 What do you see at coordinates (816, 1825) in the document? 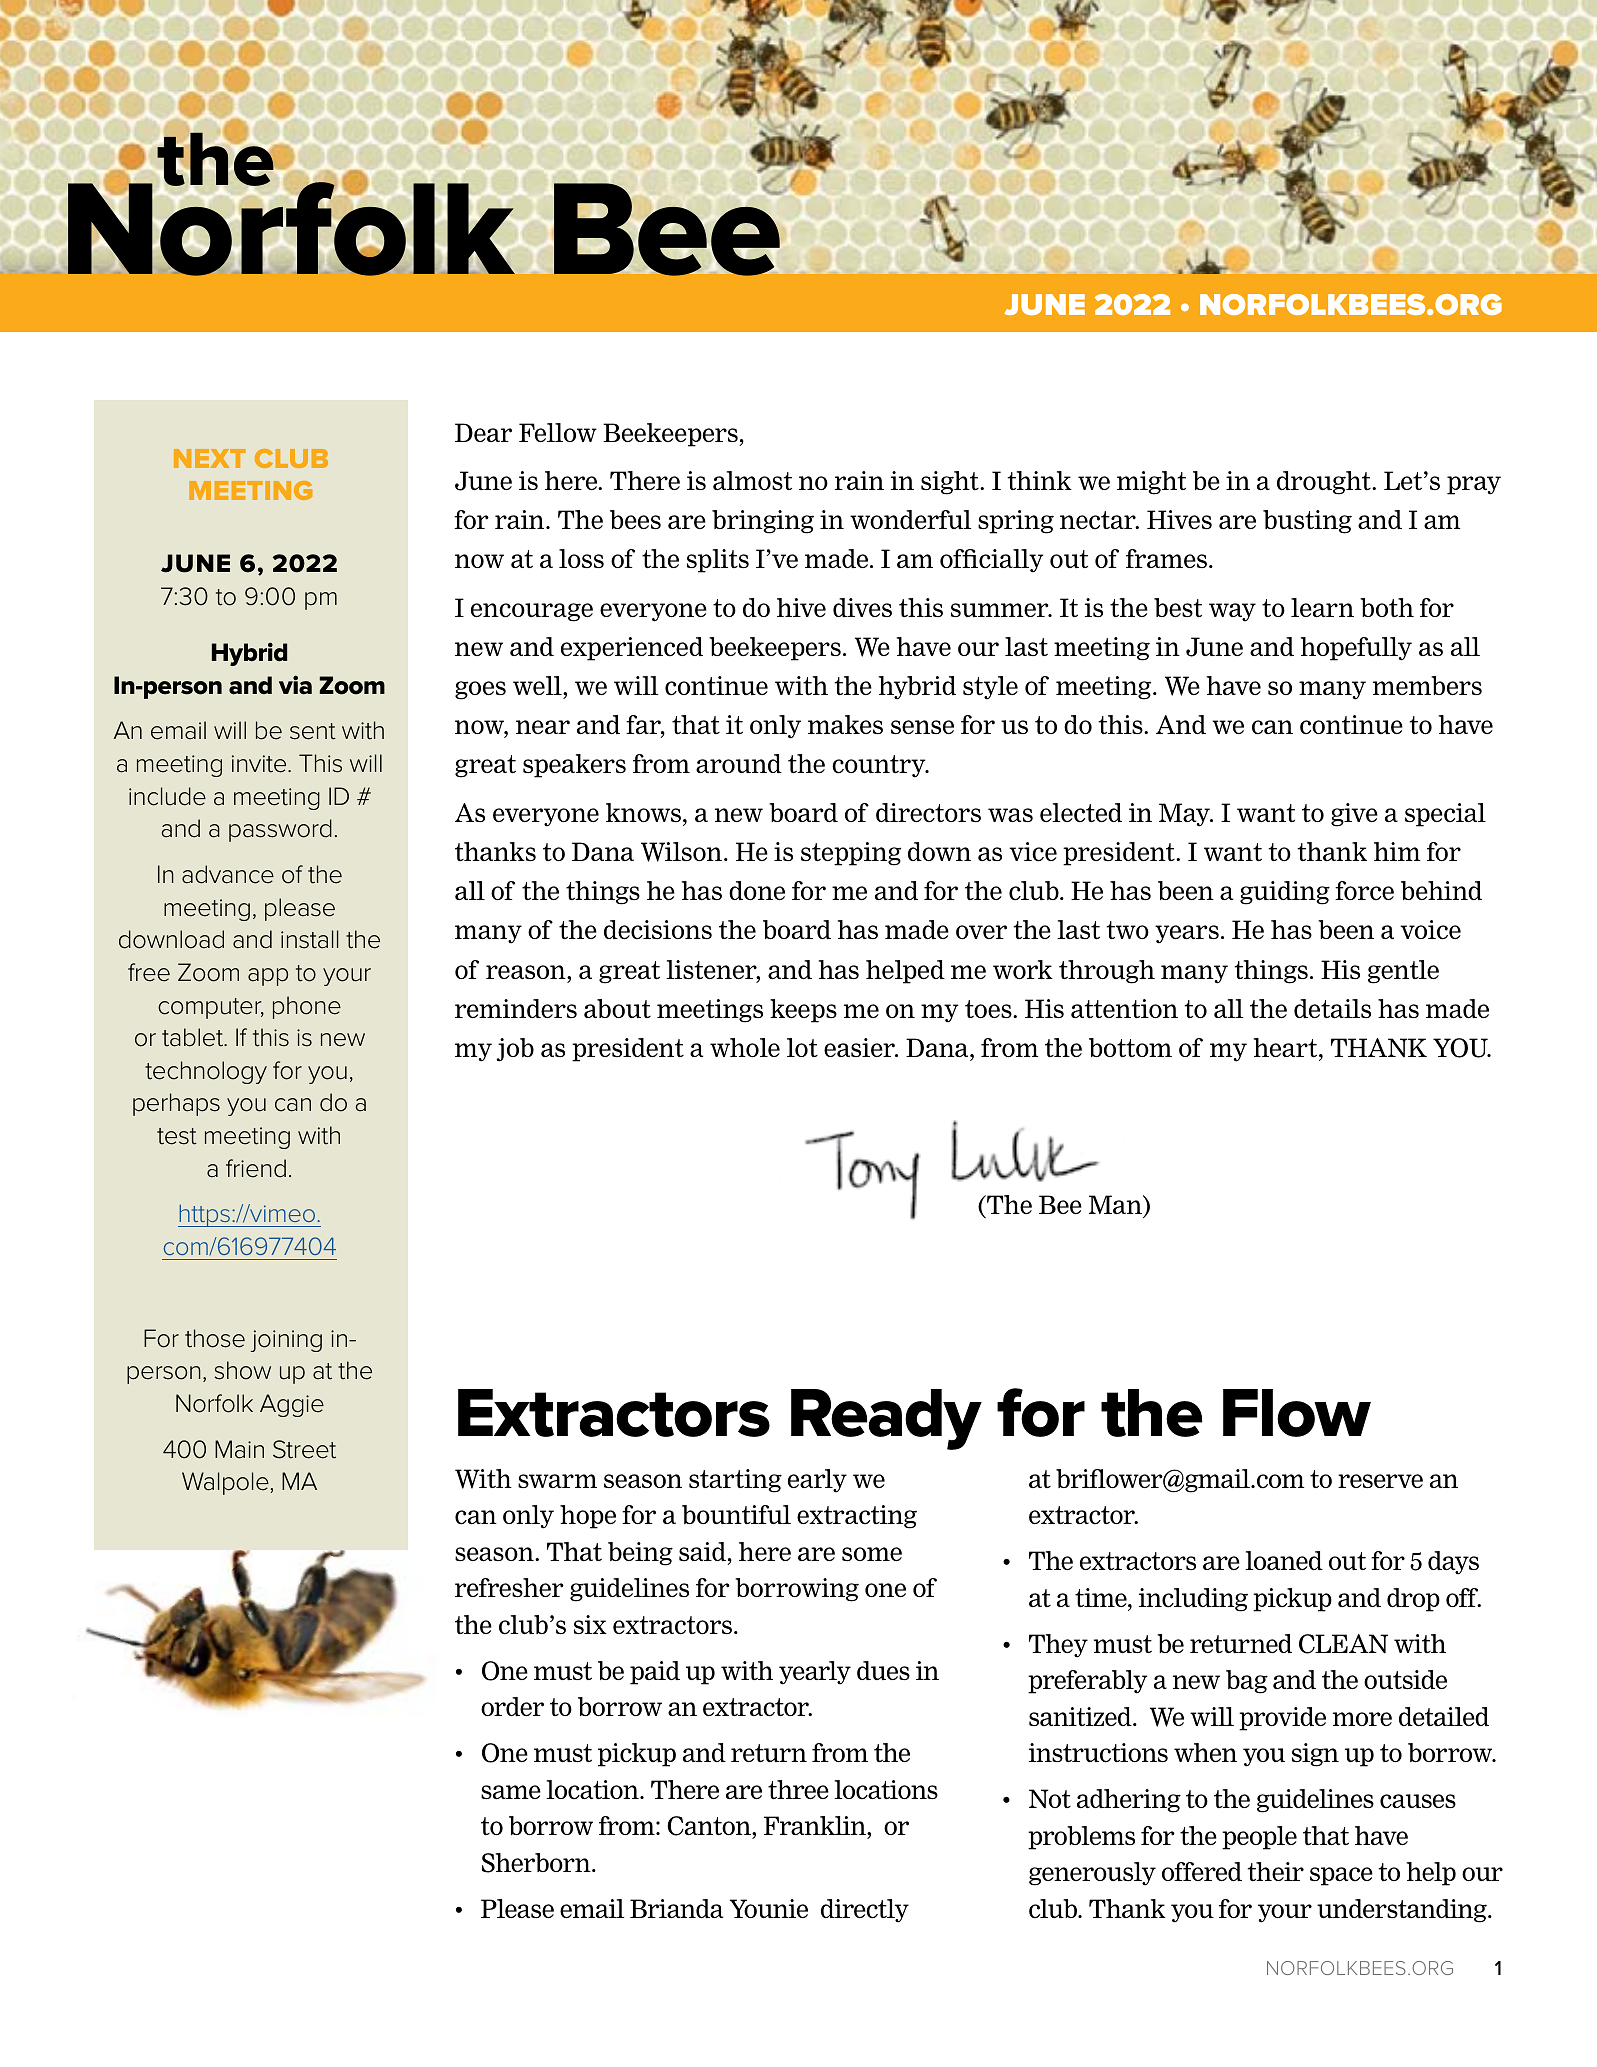
I see `Franklin` at bounding box center [816, 1825].
